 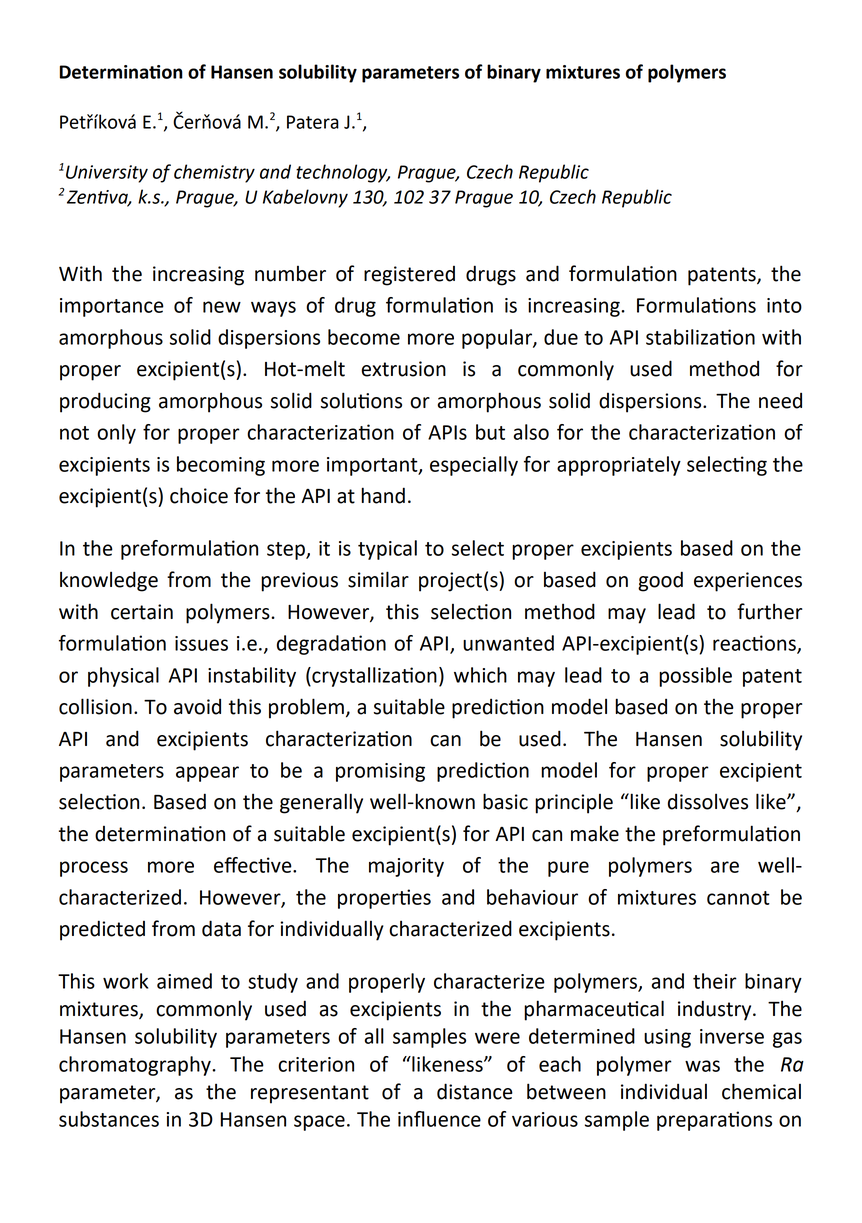 I want to click on issues, so click(x=201, y=643).
